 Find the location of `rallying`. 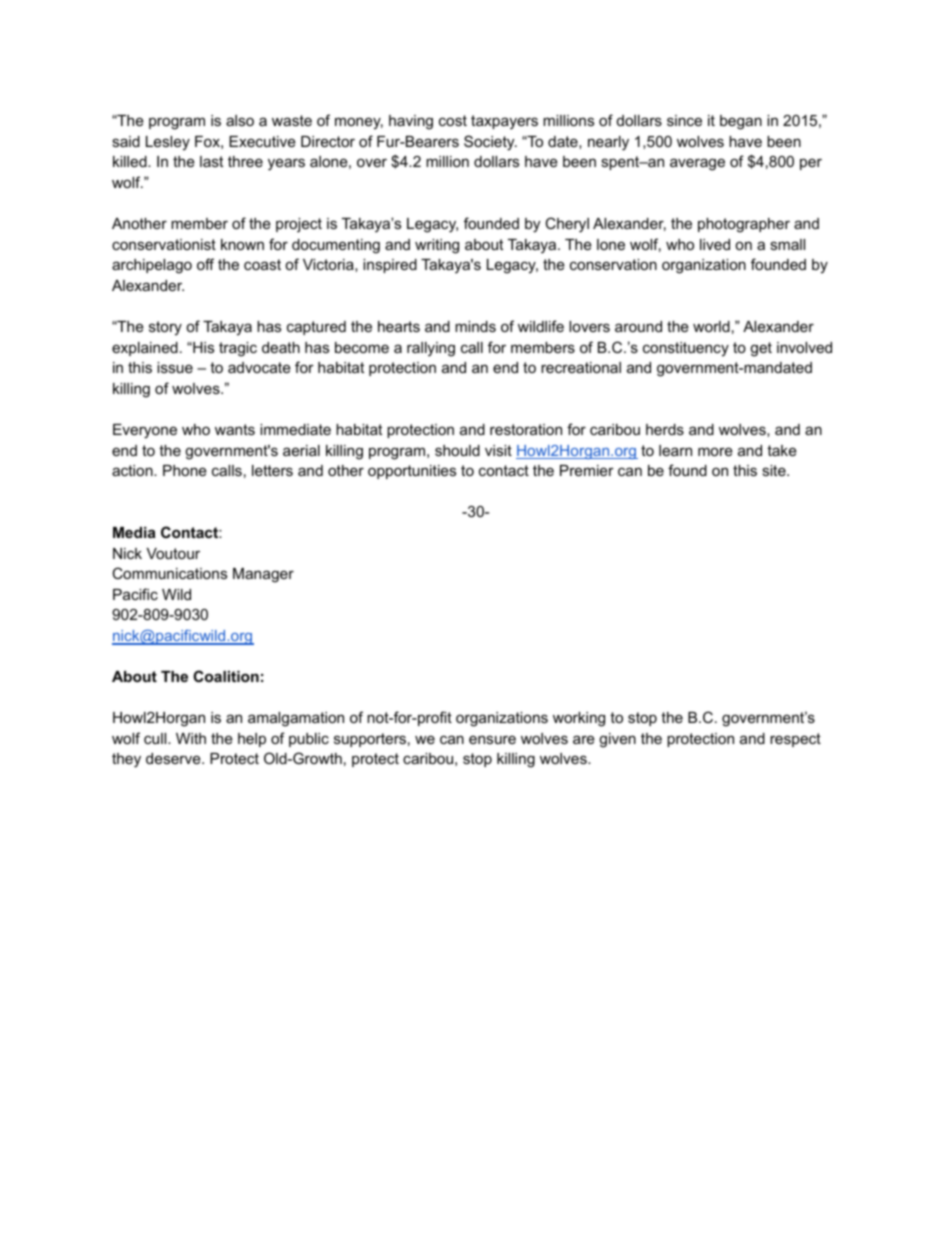

rallying is located at coordinates (431, 349).
